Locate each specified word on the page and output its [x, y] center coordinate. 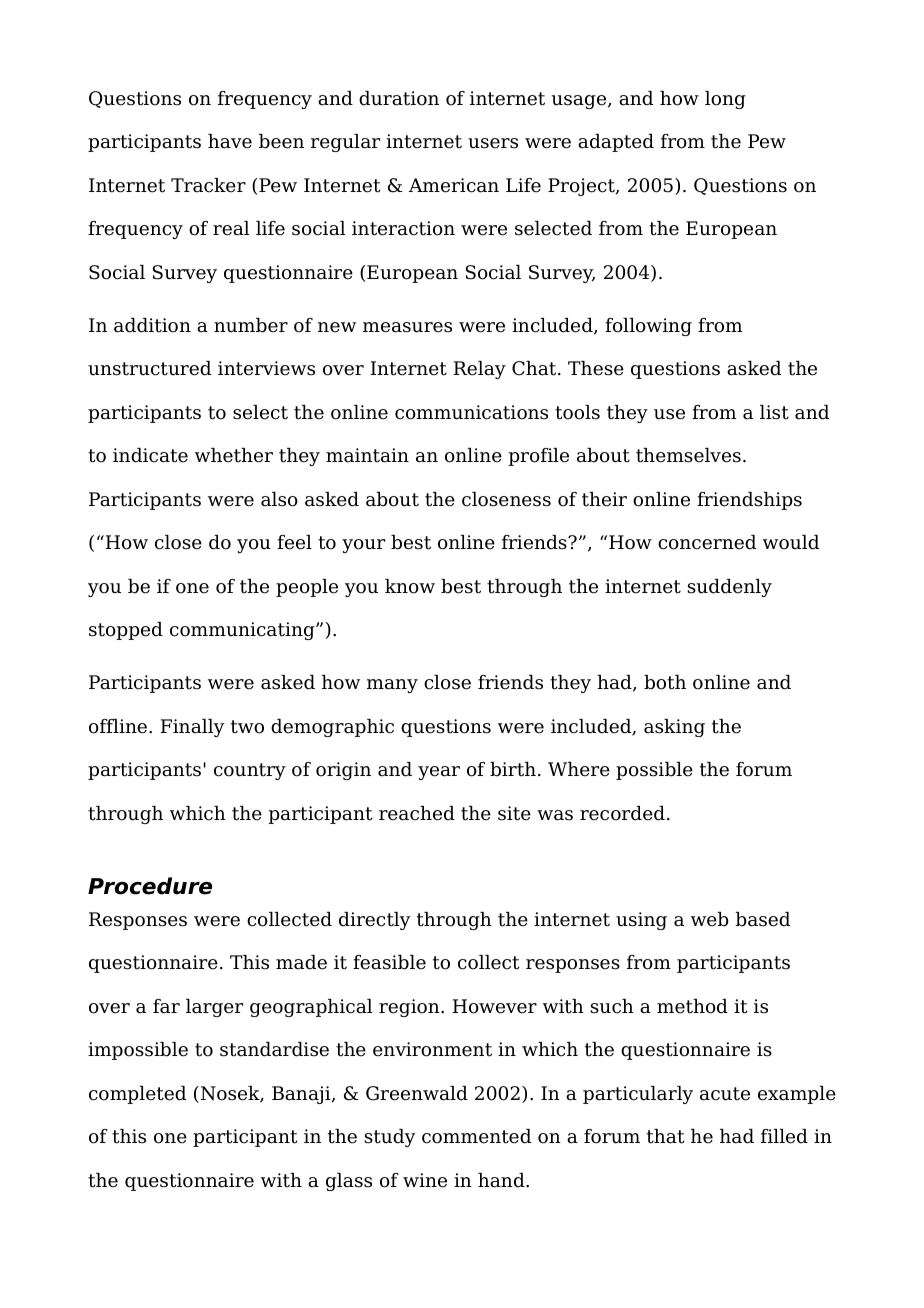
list [774, 412]
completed [137, 1095]
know [410, 586]
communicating [243, 631]
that [665, 1136]
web [710, 919]
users [493, 143]
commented [476, 1136]
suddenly [729, 588]
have [230, 141]
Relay [479, 370]
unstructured [149, 368]
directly [374, 921]
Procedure [150, 886]
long [725, 100]
